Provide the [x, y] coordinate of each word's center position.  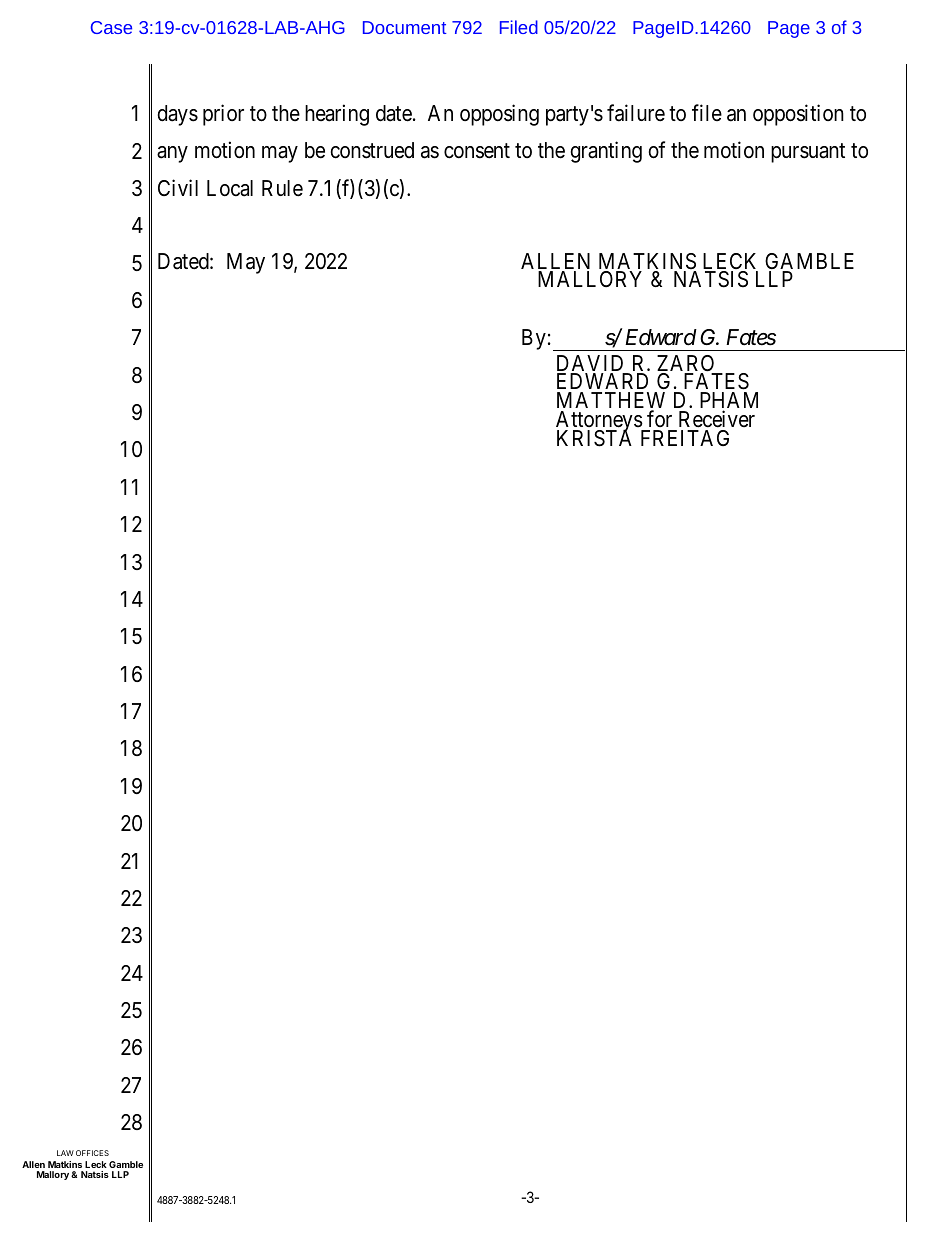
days [177, 115]
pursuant [808, 153]
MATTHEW [611, 401]
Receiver [717, 419]
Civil [178, 187]
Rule [282, 188]
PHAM [729, 401]
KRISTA [594, 438]
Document [404, 27]
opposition [798, 115]
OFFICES [92, 1153]
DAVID [592, 364]
